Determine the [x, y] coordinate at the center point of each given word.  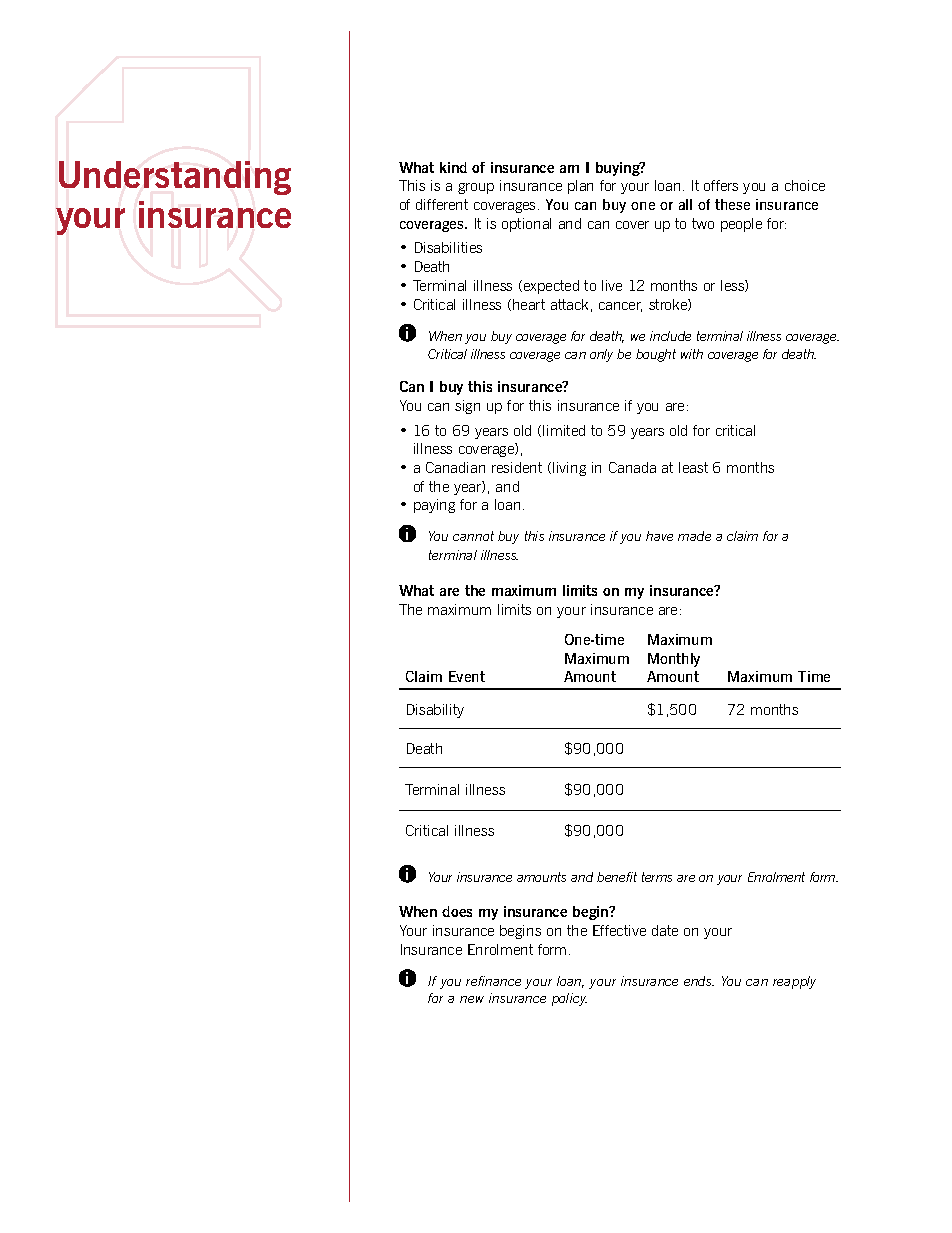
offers [721, 185]
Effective [619, 930]
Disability [435, 711]
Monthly [674, 660]
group [476, 188]
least [693, 467]
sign [467, 407]
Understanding [175, 178]
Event [467, 676]
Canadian [455, 467]
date [665, 930]
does [457, 911]
